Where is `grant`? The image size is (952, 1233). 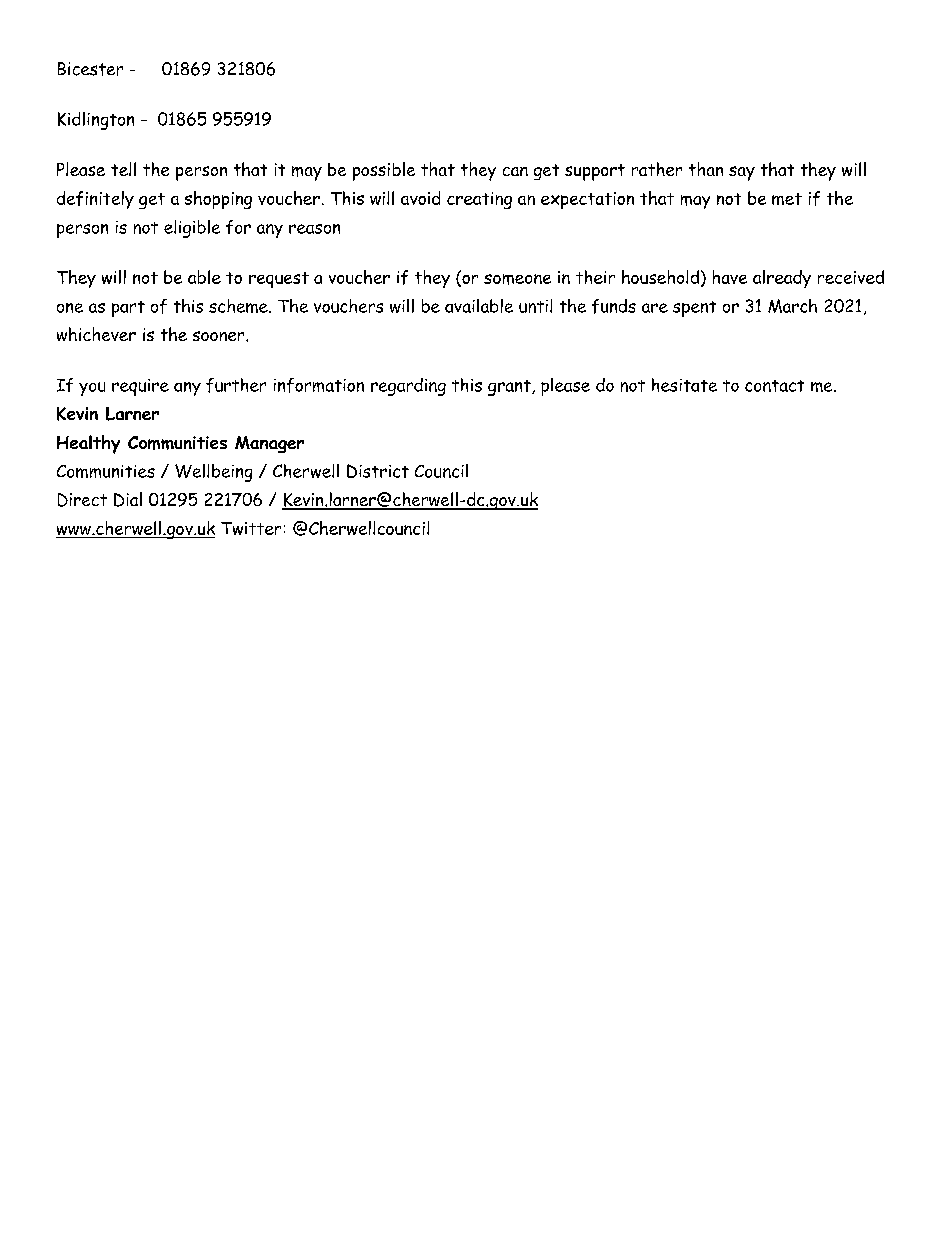 grant is located at coordinates (510, 388).
